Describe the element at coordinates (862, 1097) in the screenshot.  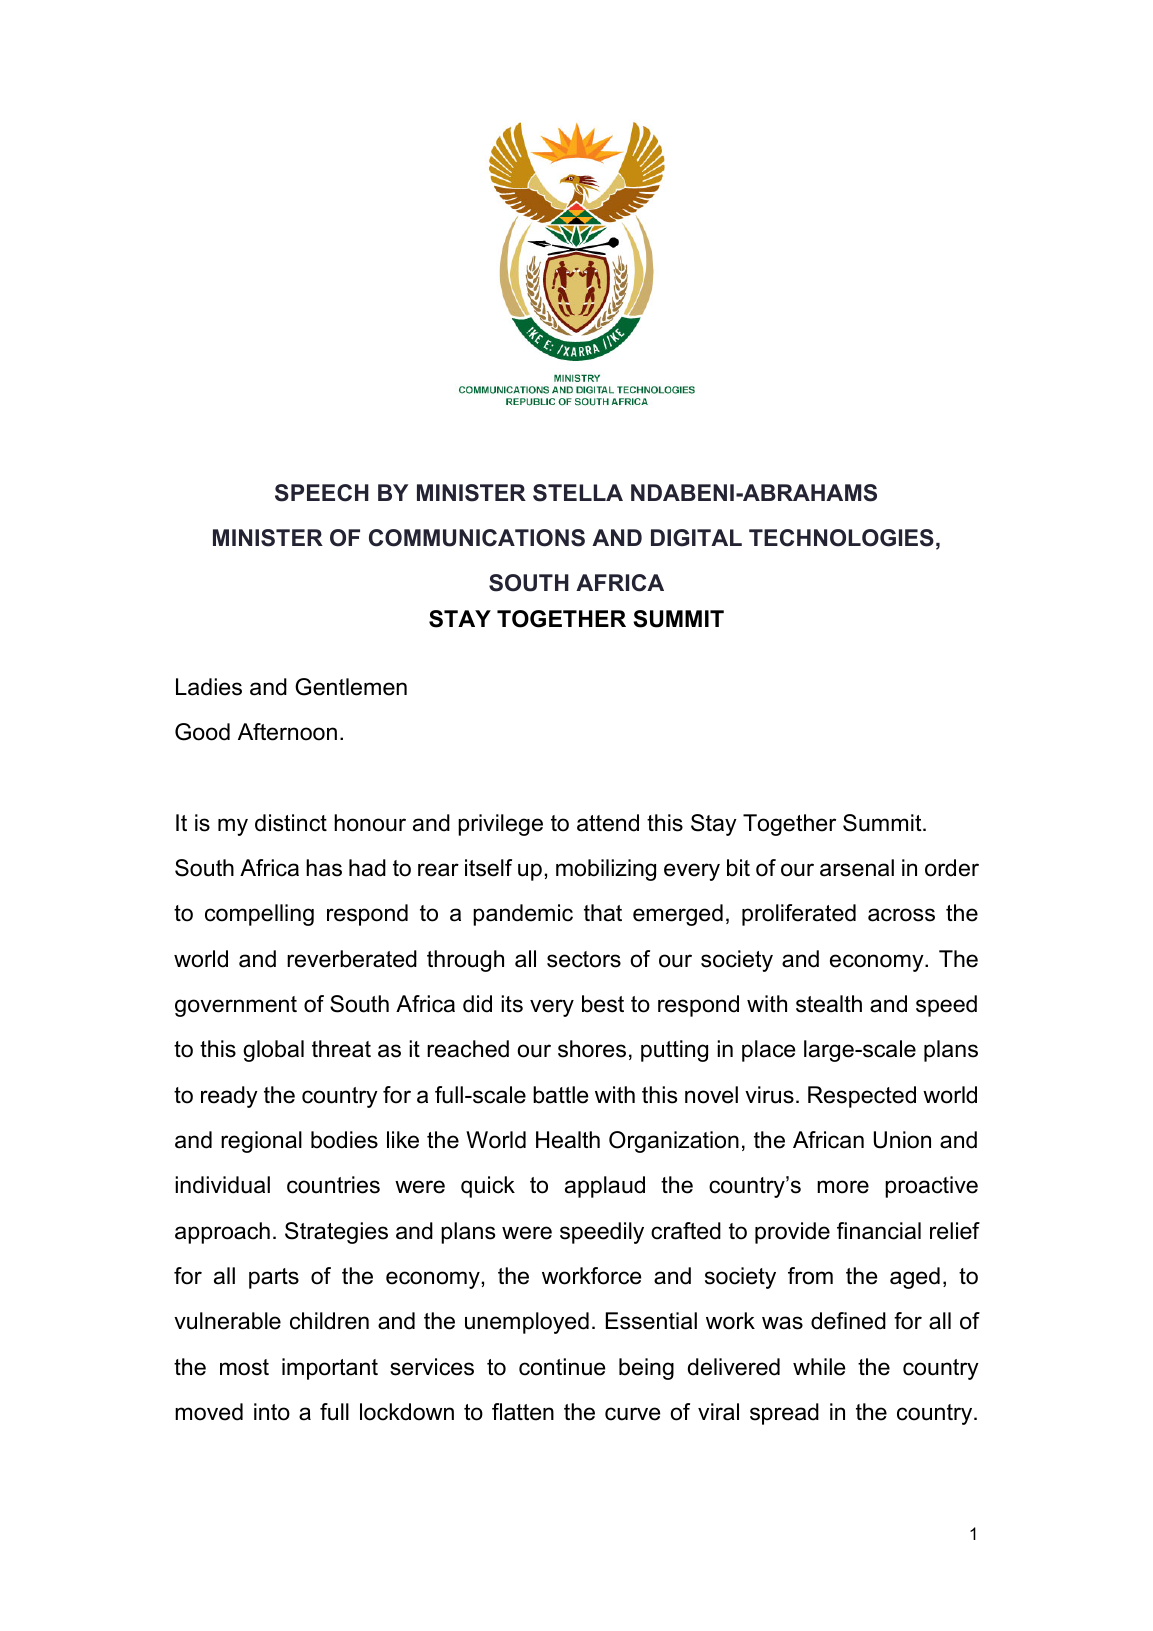
I see `Respected` at that location.
